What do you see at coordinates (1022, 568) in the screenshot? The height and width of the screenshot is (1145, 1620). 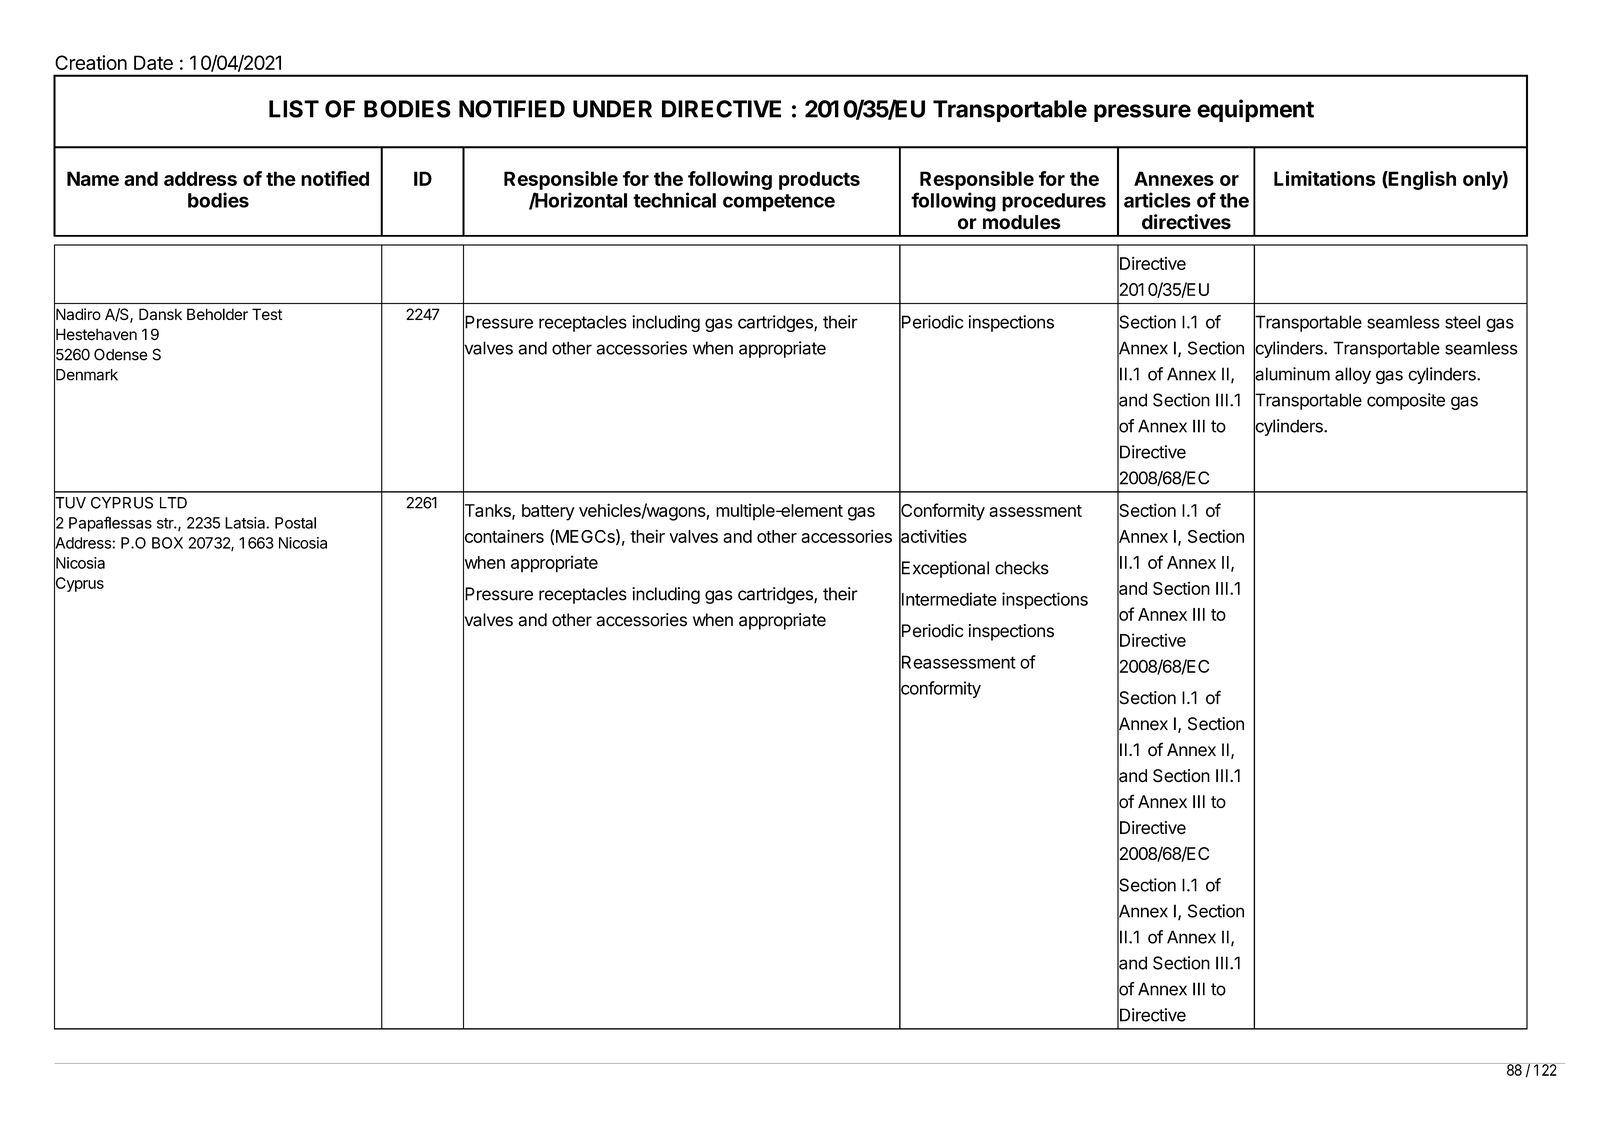 I see `checks` at bounding box center [1022, 568].
